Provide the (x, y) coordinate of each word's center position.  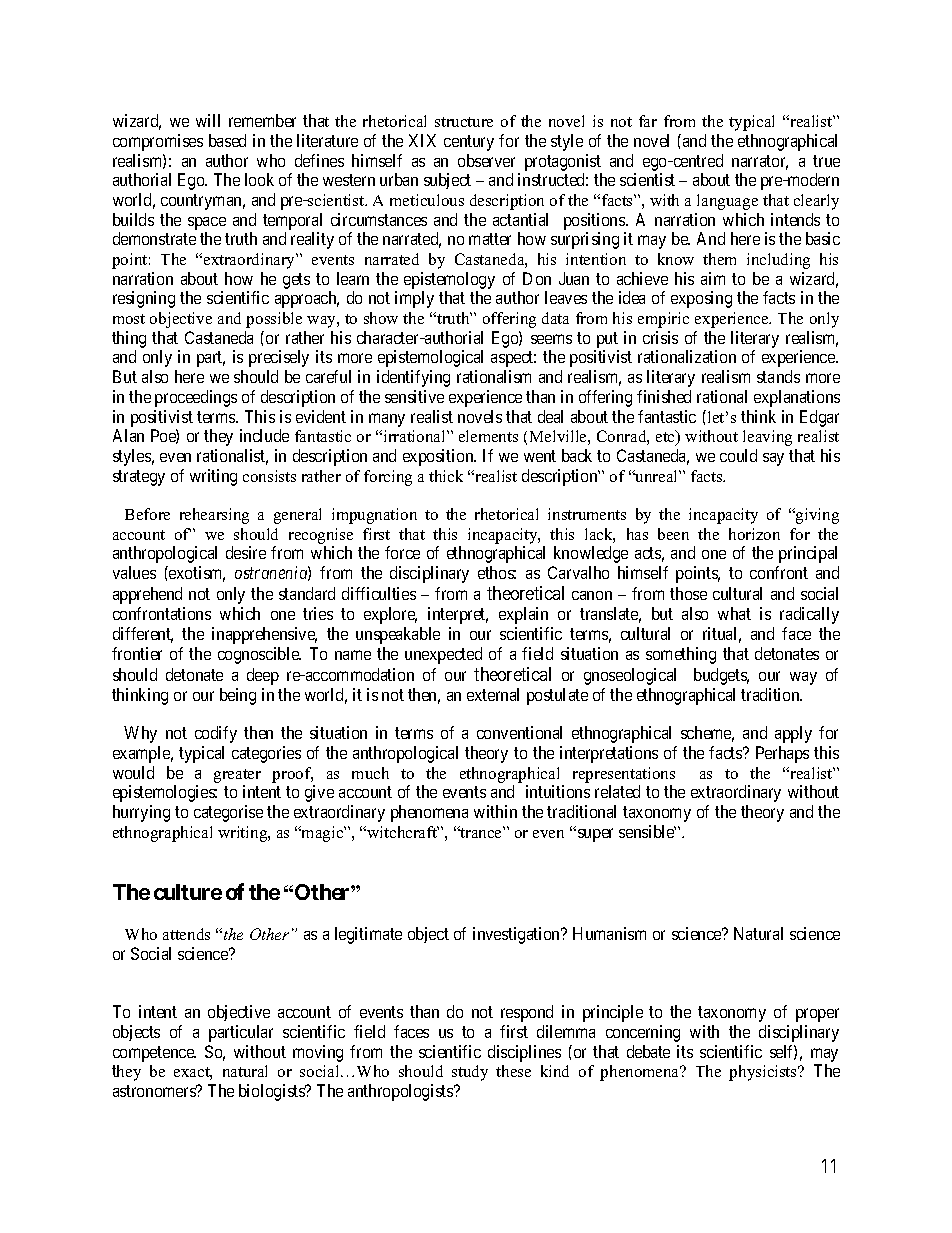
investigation (518, 935)
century (469, 143)
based (227, 140)
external (493, 694)
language (727, 202)
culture (188, 892)
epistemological (430, 358)
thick (446, 476)
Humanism (609, 933)
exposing (701, 299)
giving (816, 516)
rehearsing (214, 516)
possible (274, 320)
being (238, 696)
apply (793, 734)
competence (154, 1054)
